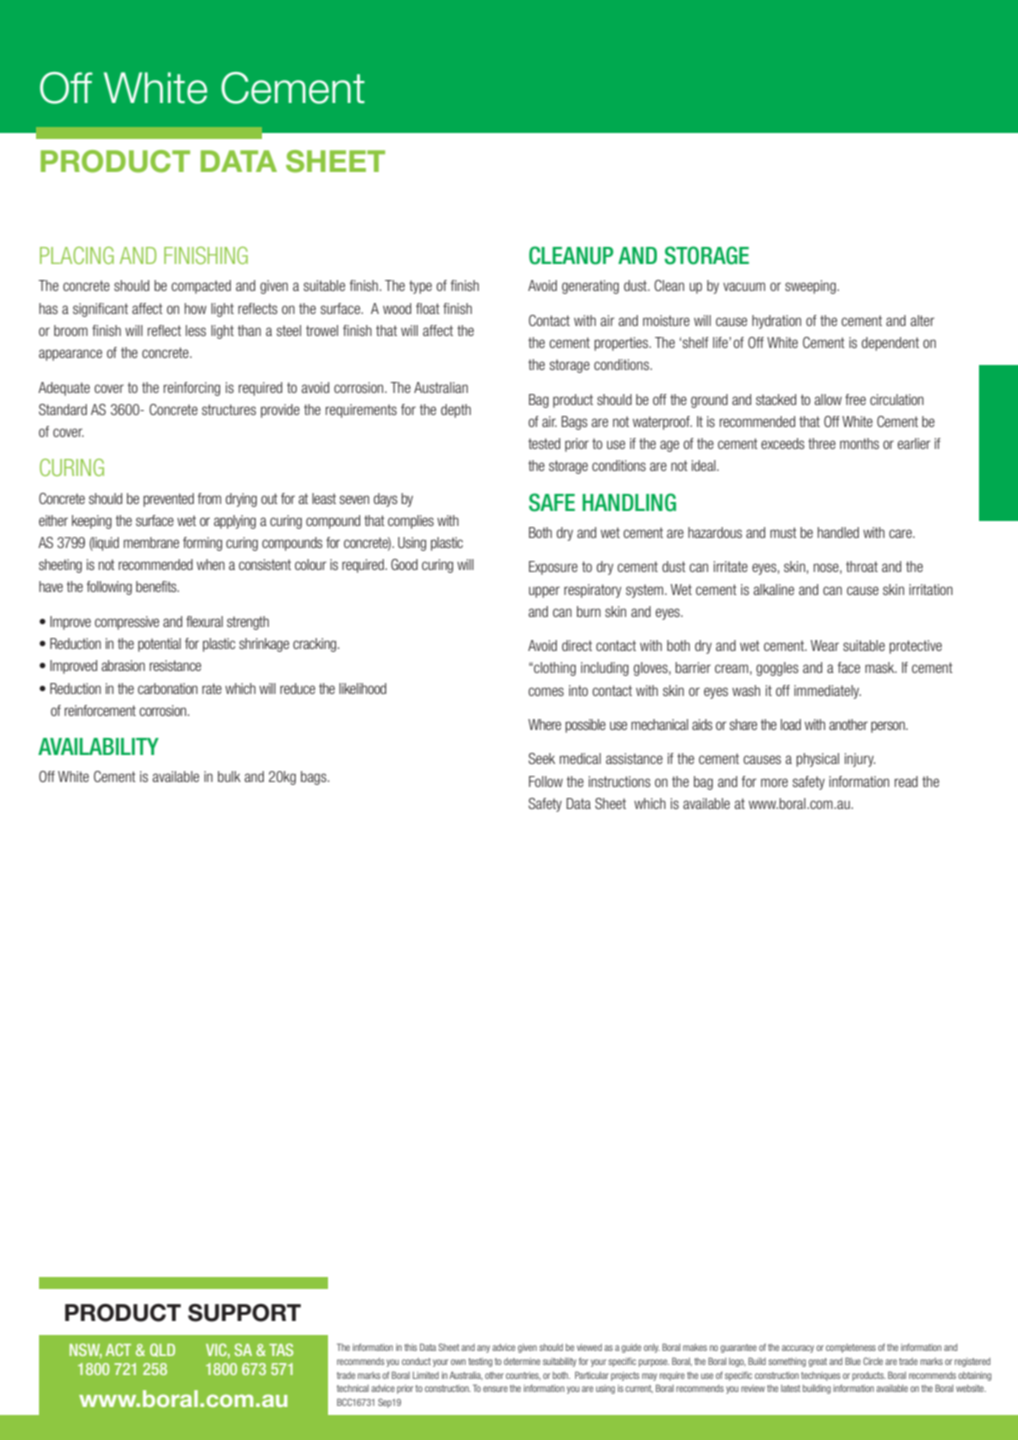 The width and height of the document is (1018, 1440). I want to click on determine, so click(522, 1361).
